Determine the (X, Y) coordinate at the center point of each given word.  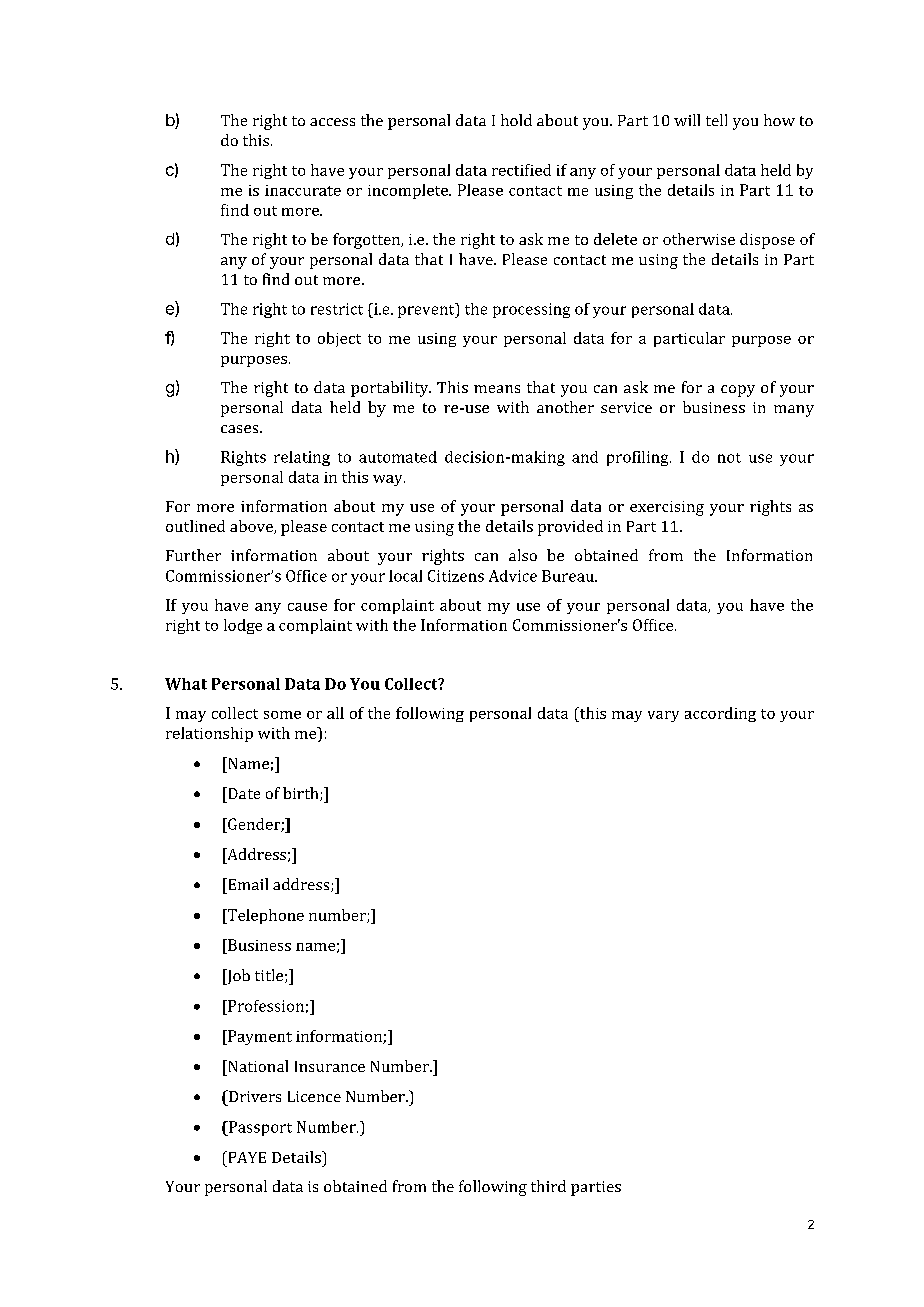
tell (716, 120)
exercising (667, 508)
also (523, 555)
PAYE (246, 1157)
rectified (521, 170)
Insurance (330, 1066)
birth (302, 794)
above (252, 527)
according (720, 714)
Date (243, 793)
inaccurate (303, 190)
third (548, 1186)
